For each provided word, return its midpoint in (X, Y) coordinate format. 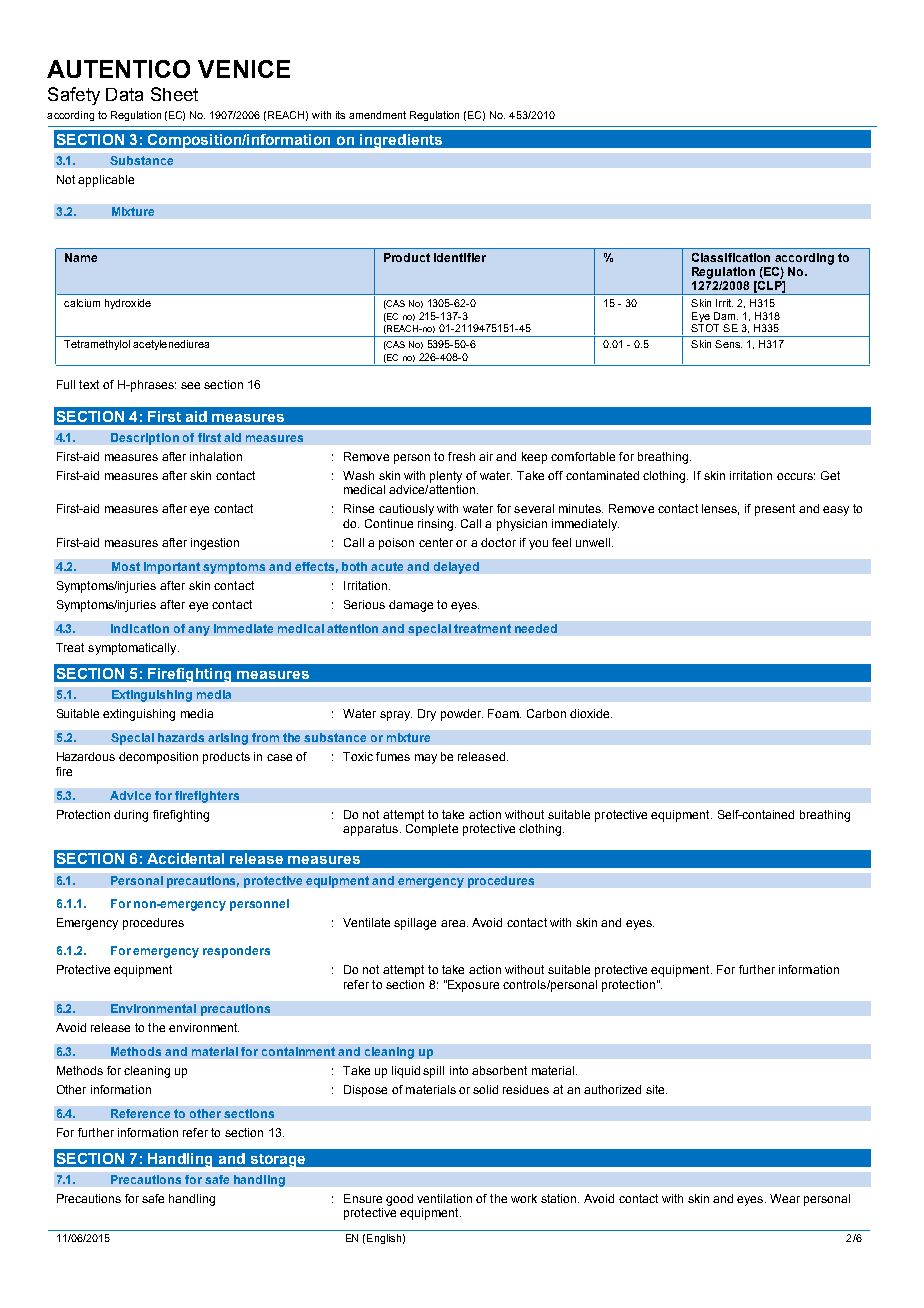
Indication (140, 628)
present (775, 510)
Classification (731, 257)
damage (411, 606)
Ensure (363, 1198)
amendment (377, 115)
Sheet (174, 94)
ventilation (444, 1198)
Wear (785, 1198)
